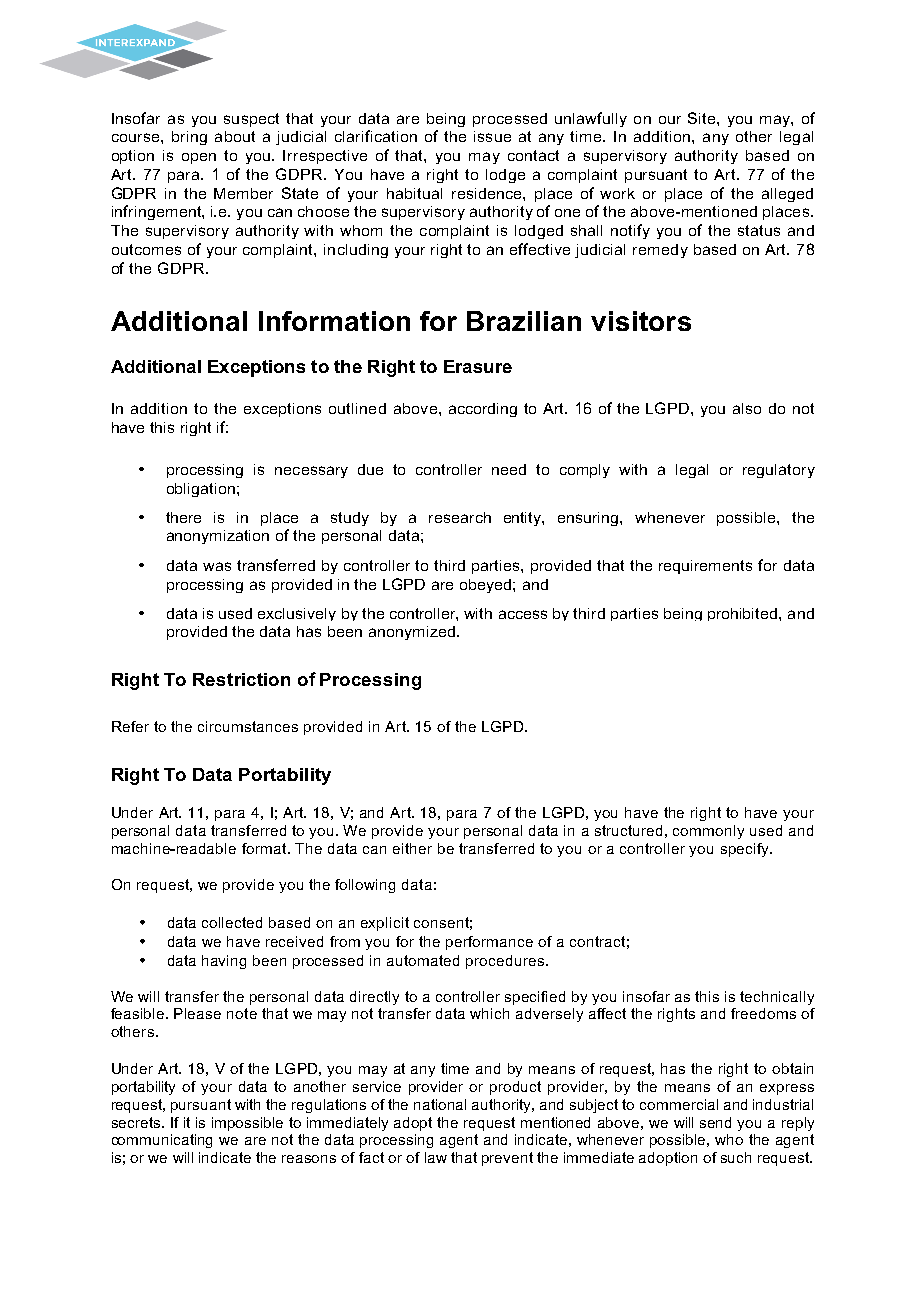  I want to click on send, so click(715, 1122).
